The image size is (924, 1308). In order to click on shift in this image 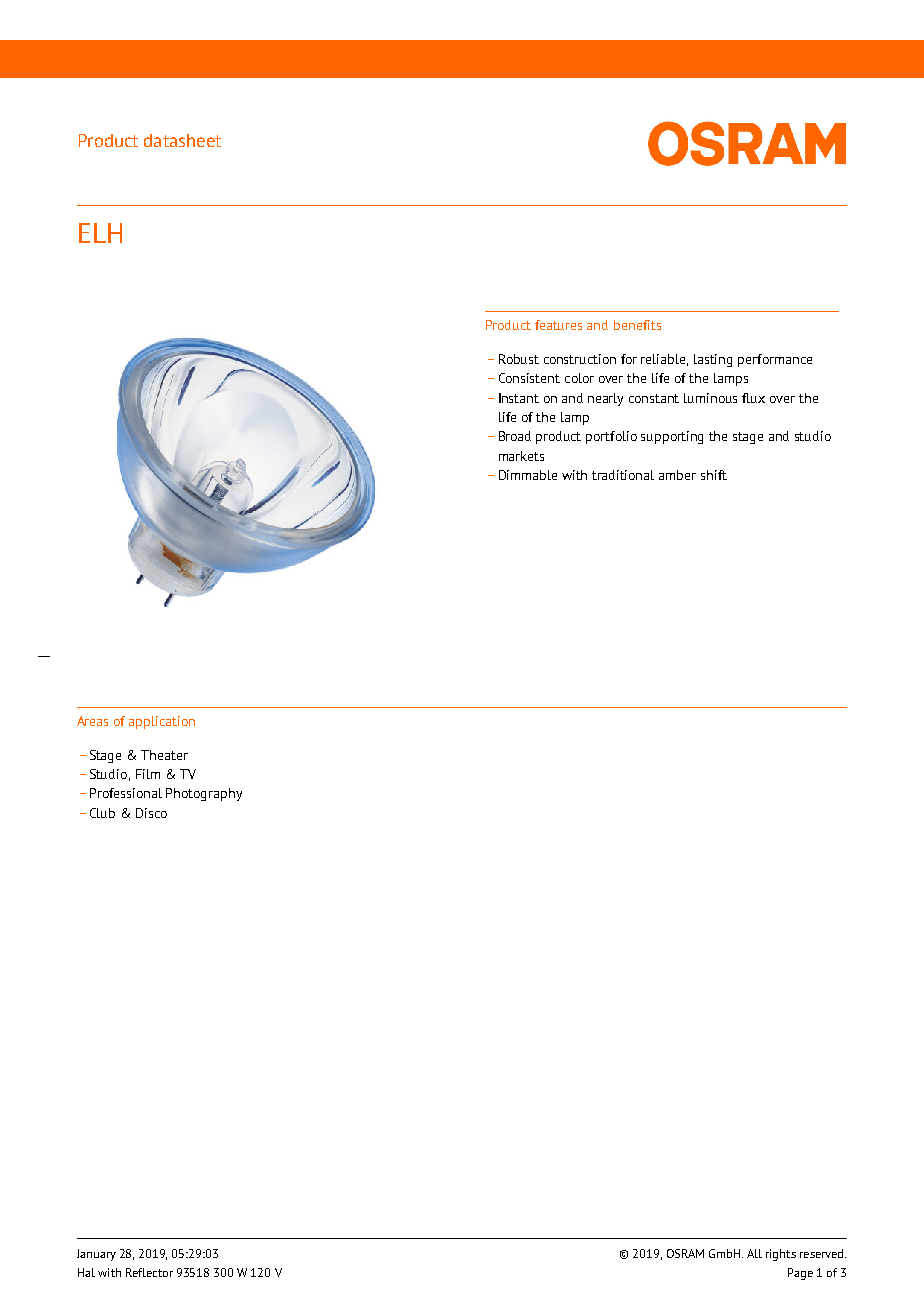, I will do `click(714, 475)`.
